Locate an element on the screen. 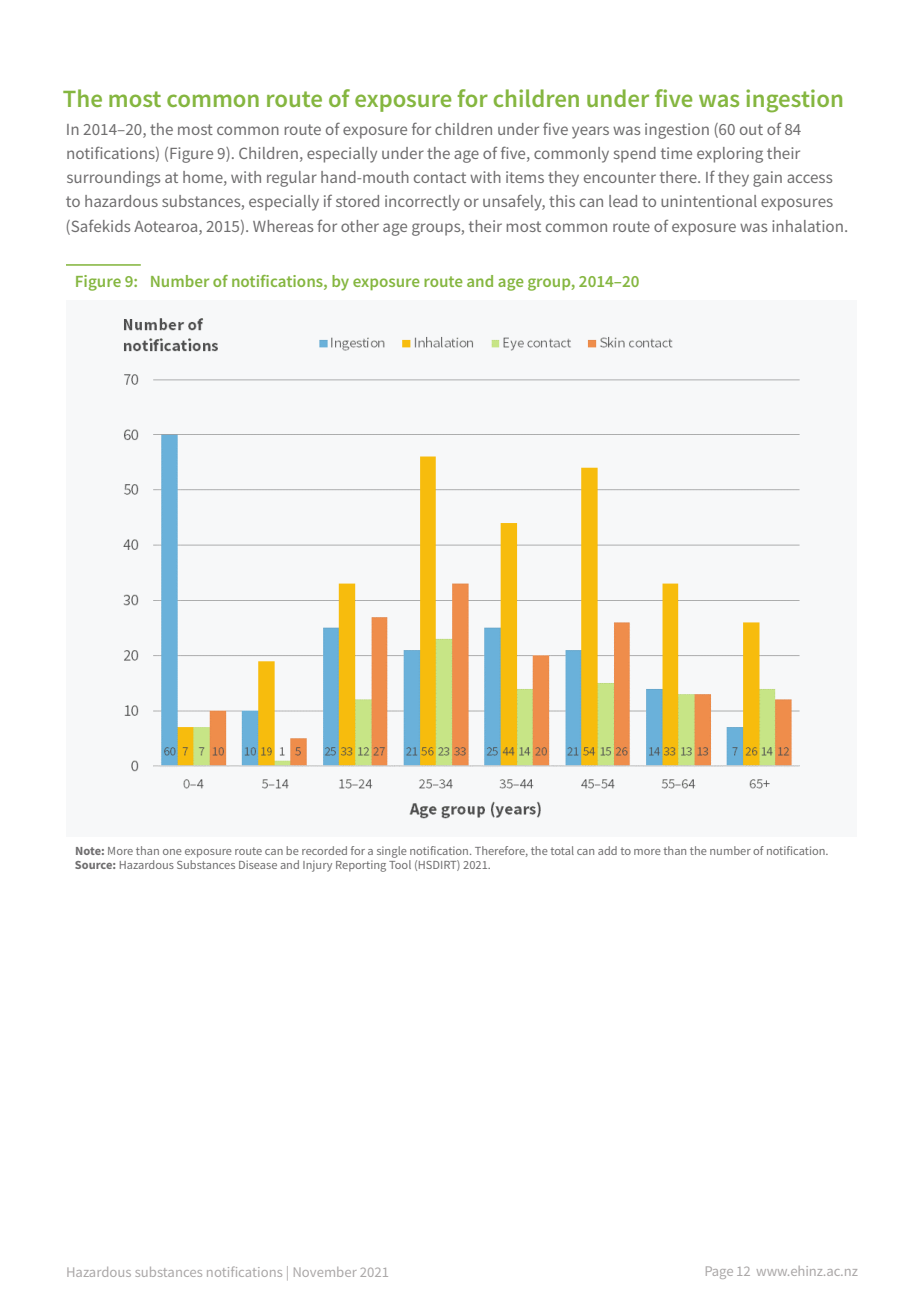 The image size is (924, 1308). add is located at coordinates (607, 850).
